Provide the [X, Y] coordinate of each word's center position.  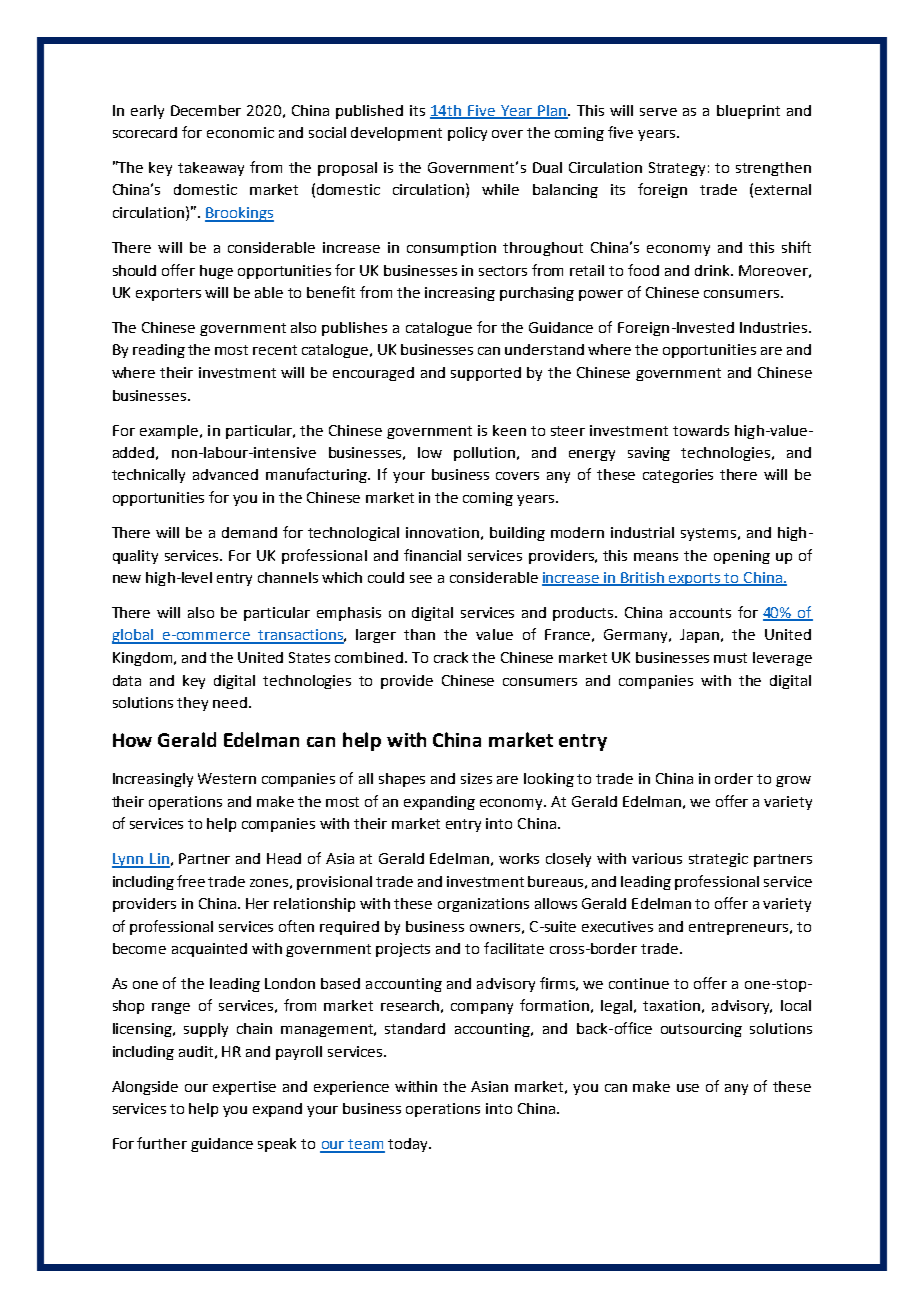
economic [240, 132]
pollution [484, 454]
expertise [244, 1088]
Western [227, 778]
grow [793, 781]
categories [678, 476]
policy [467, 134]
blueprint [748, 112]
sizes [476, 778]
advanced [225, 474]
